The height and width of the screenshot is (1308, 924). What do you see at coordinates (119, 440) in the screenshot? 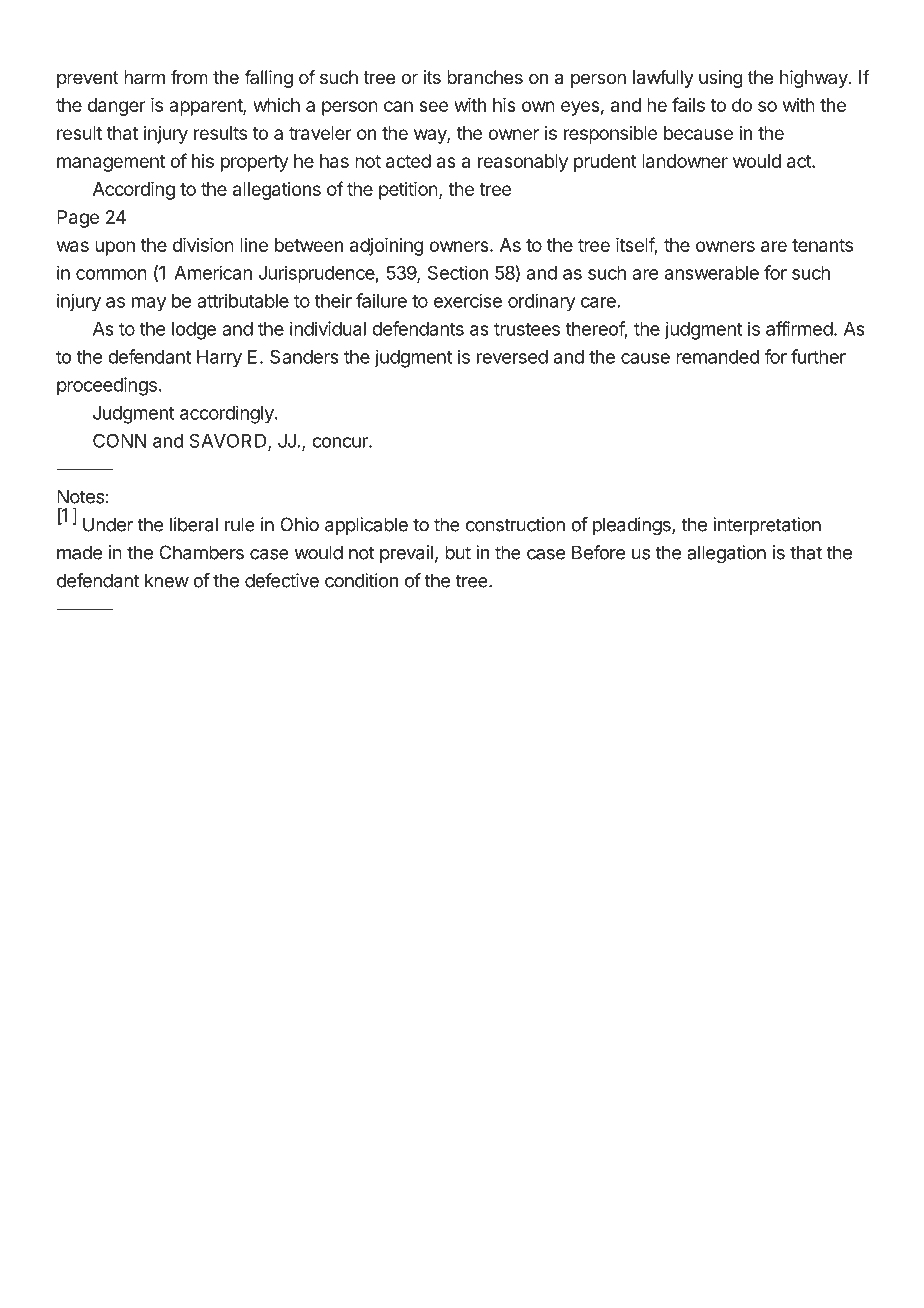
I see `CONN` at bounding box center [119, 440].
